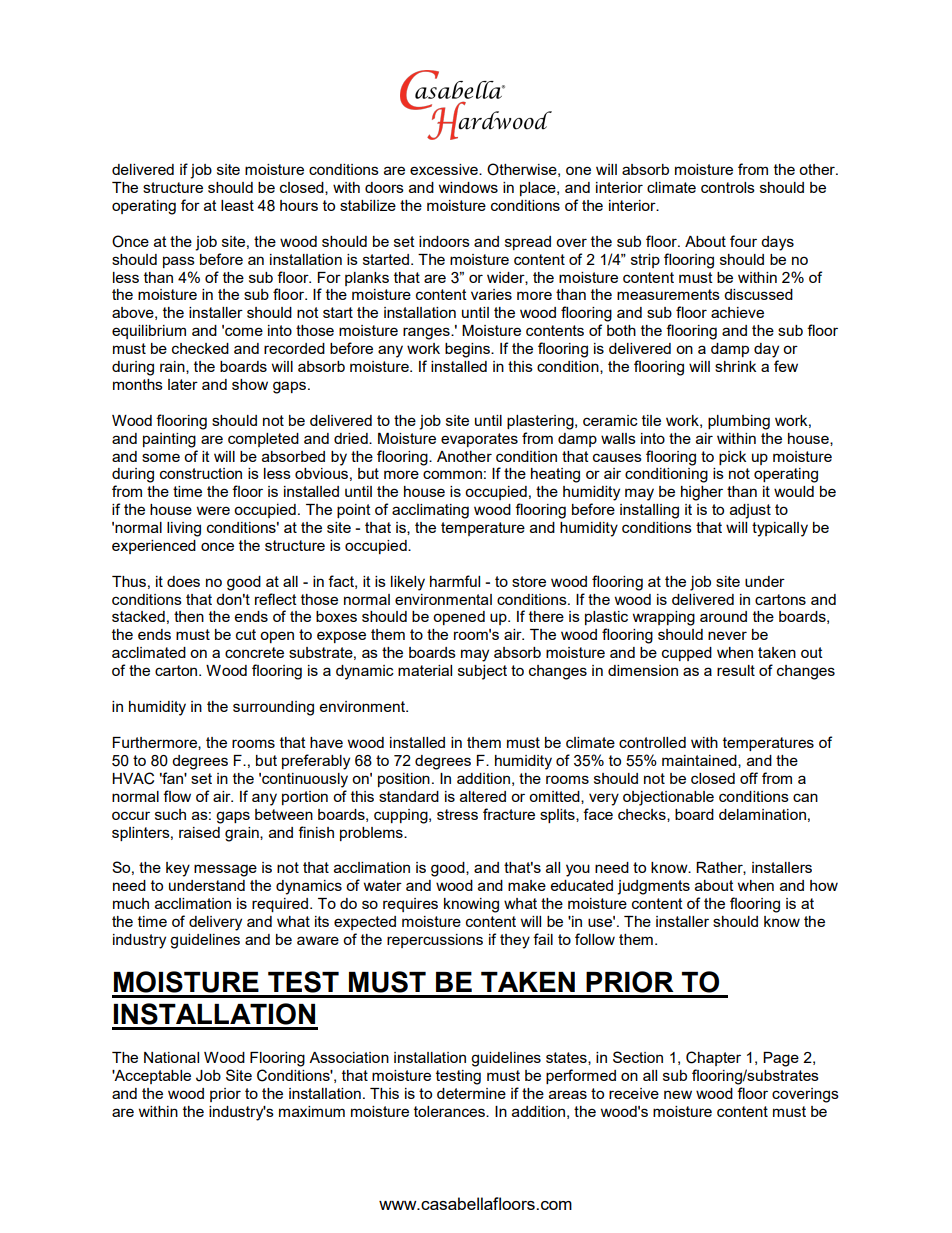 This document has width=952, height=1233. Describe the element at coordinates (479, 440) in the document. I see `evaporates` at that location.
